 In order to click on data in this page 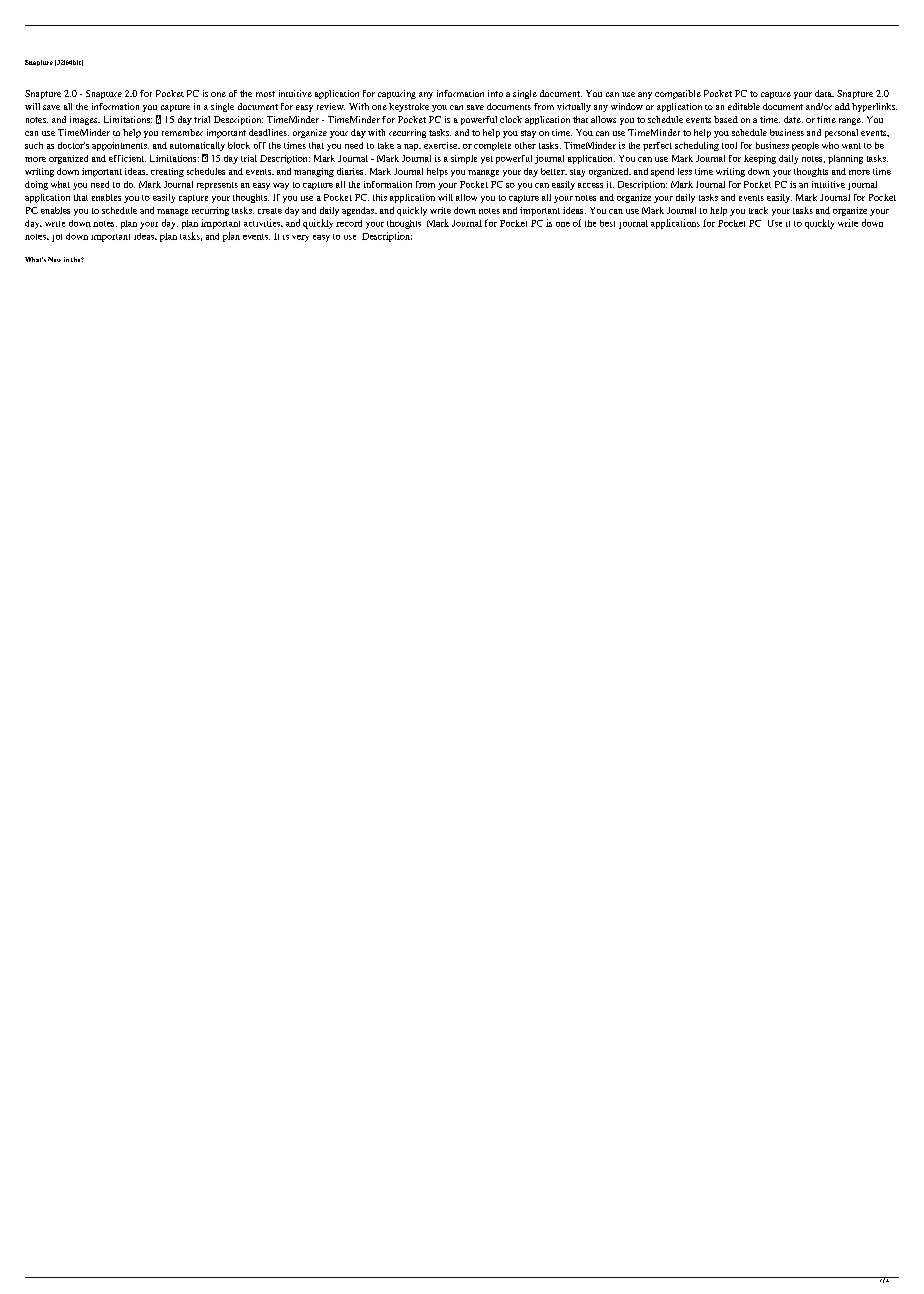, I will do `click(824, 93)`.
